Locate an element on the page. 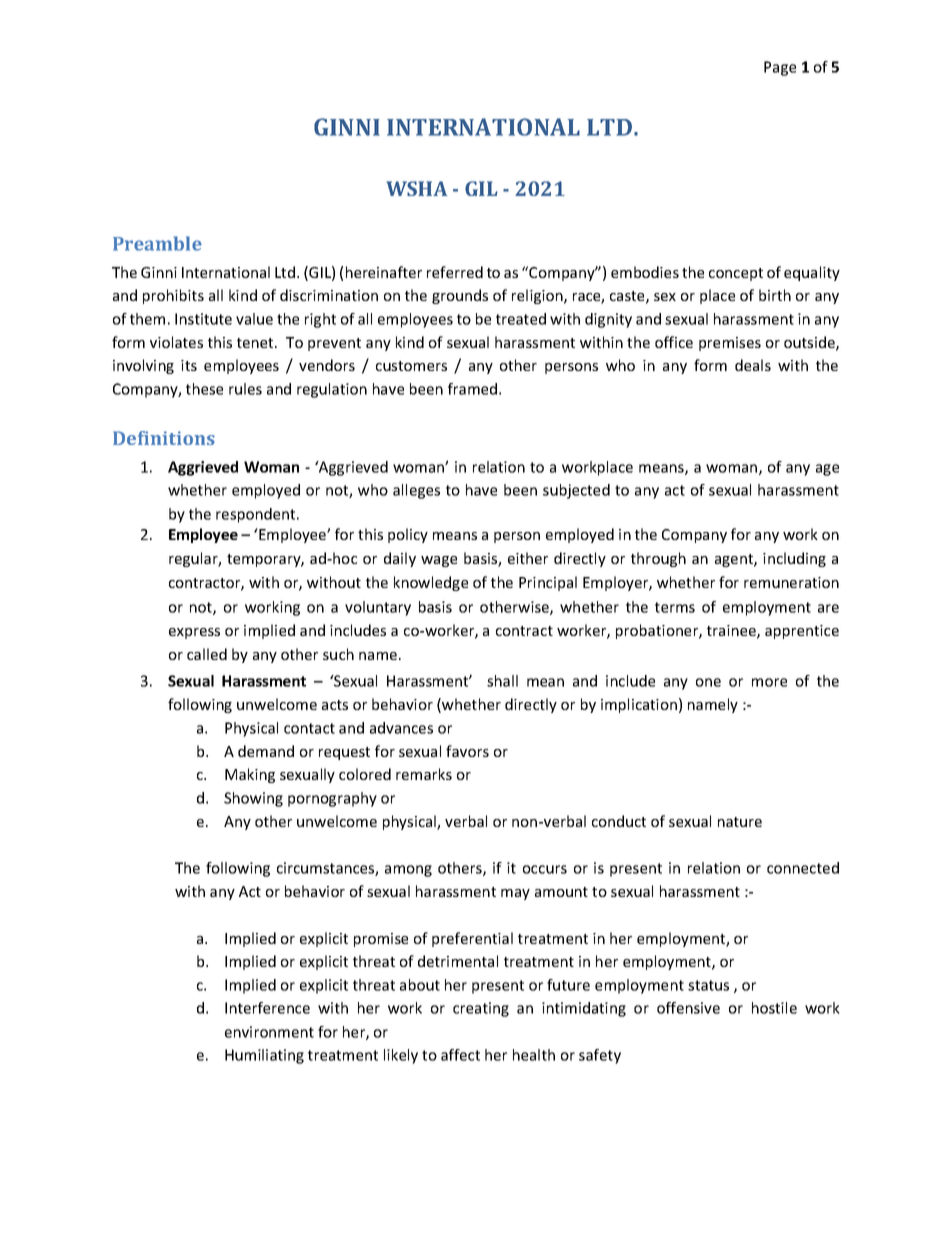 The width and height of the image is (952, 1233). favors is located at coordinates (467, 751).
